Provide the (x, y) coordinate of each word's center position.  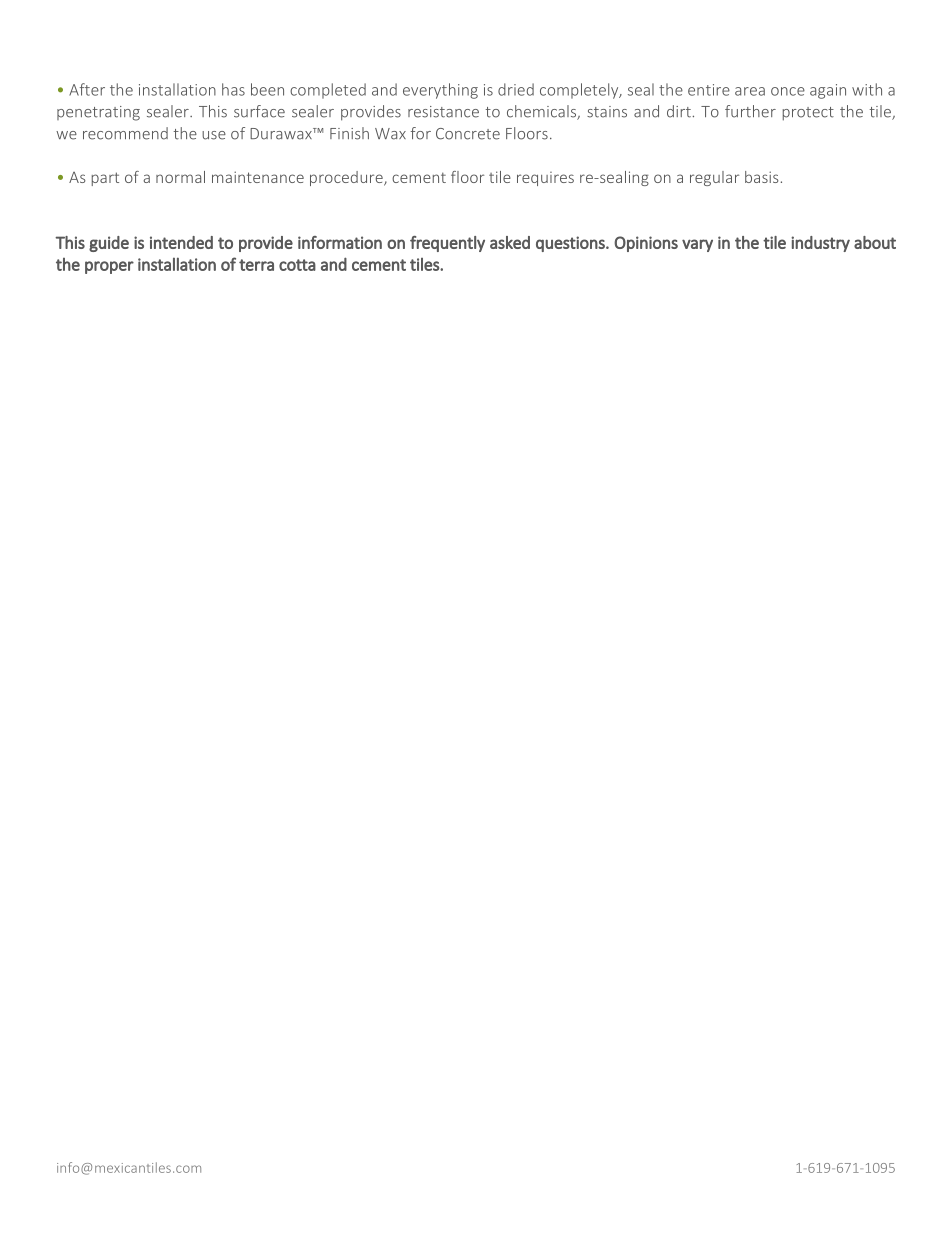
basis (762, 177)
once (788, 91)
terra (256, 265)
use (214, 135)
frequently (447, 244)
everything (440, 91)
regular (714, 178)
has (233, 89)
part (105, 179)
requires (545, 179)
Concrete (468, 134)
